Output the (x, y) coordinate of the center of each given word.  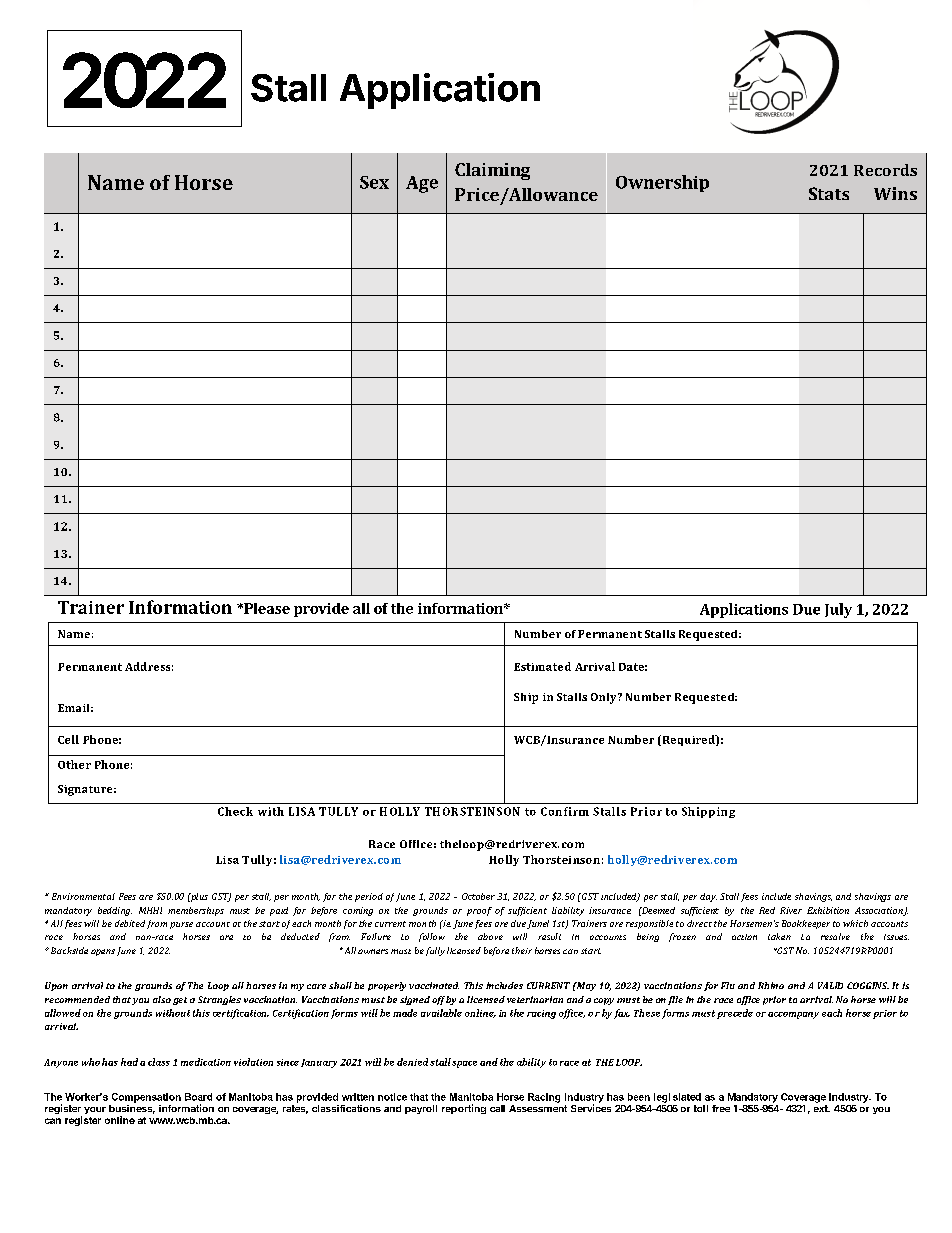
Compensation (146, 1098)
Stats (829, 193)
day (708, 897)
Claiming (492, 171)
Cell (68, 739)
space (464, 1064)
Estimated (542, 666)
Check (235, 811)
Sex (374, 182)
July (838, 610)
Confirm (565, 811)
